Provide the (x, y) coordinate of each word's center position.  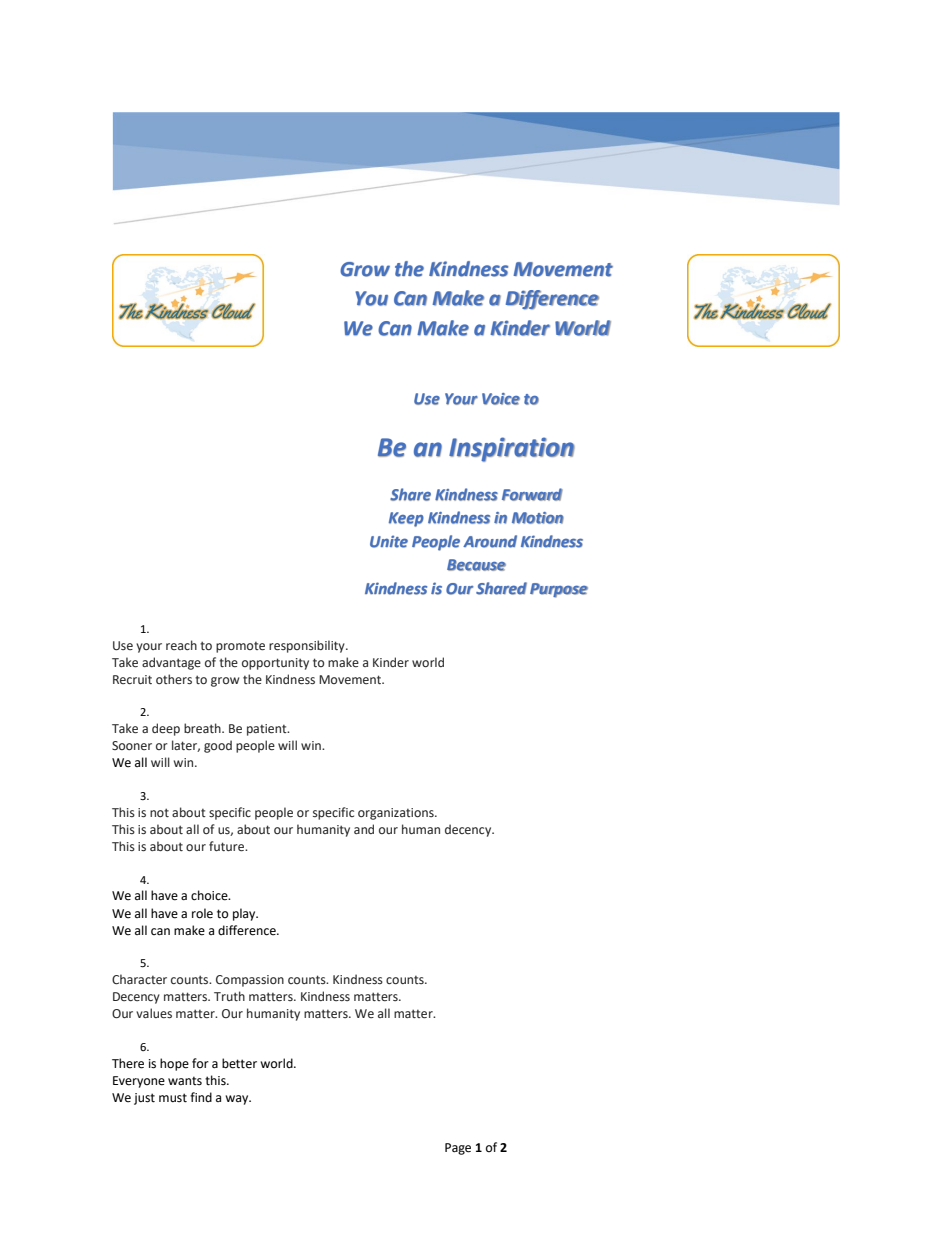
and (364, 829)
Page (458, 1149)
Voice (501, 399)
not (159, 812)
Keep (406, 519)
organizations (397, 814)
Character (139, 979)
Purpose (559, 590)
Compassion (250, 981)
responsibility (308, 646)
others (174, 679)
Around (490, 541)
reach (181, 645)
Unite (389, 541)
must (173, 1098)
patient (268, 730)
